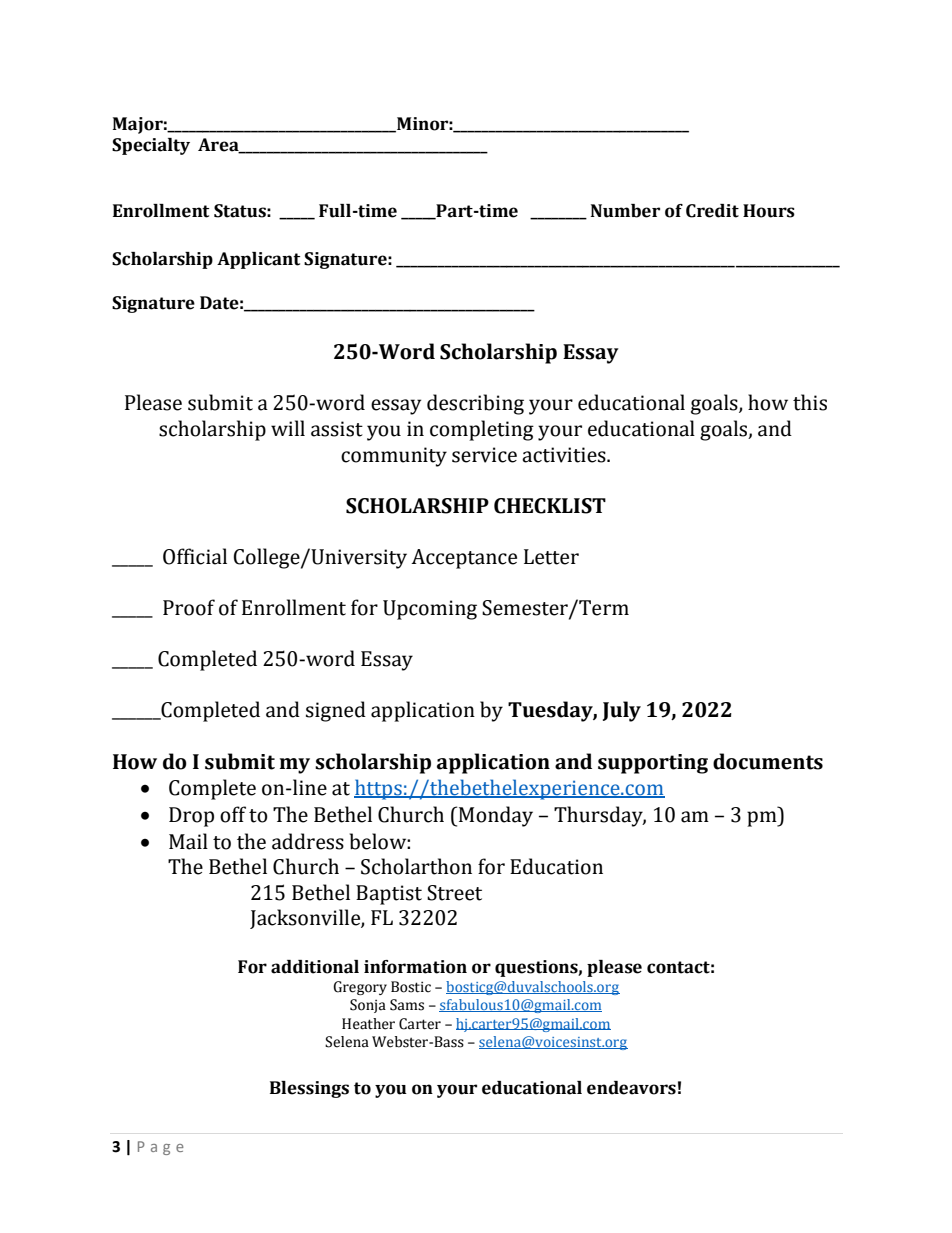 The image size is (952, 1233). I want to click on documents, so click(768, 761).
